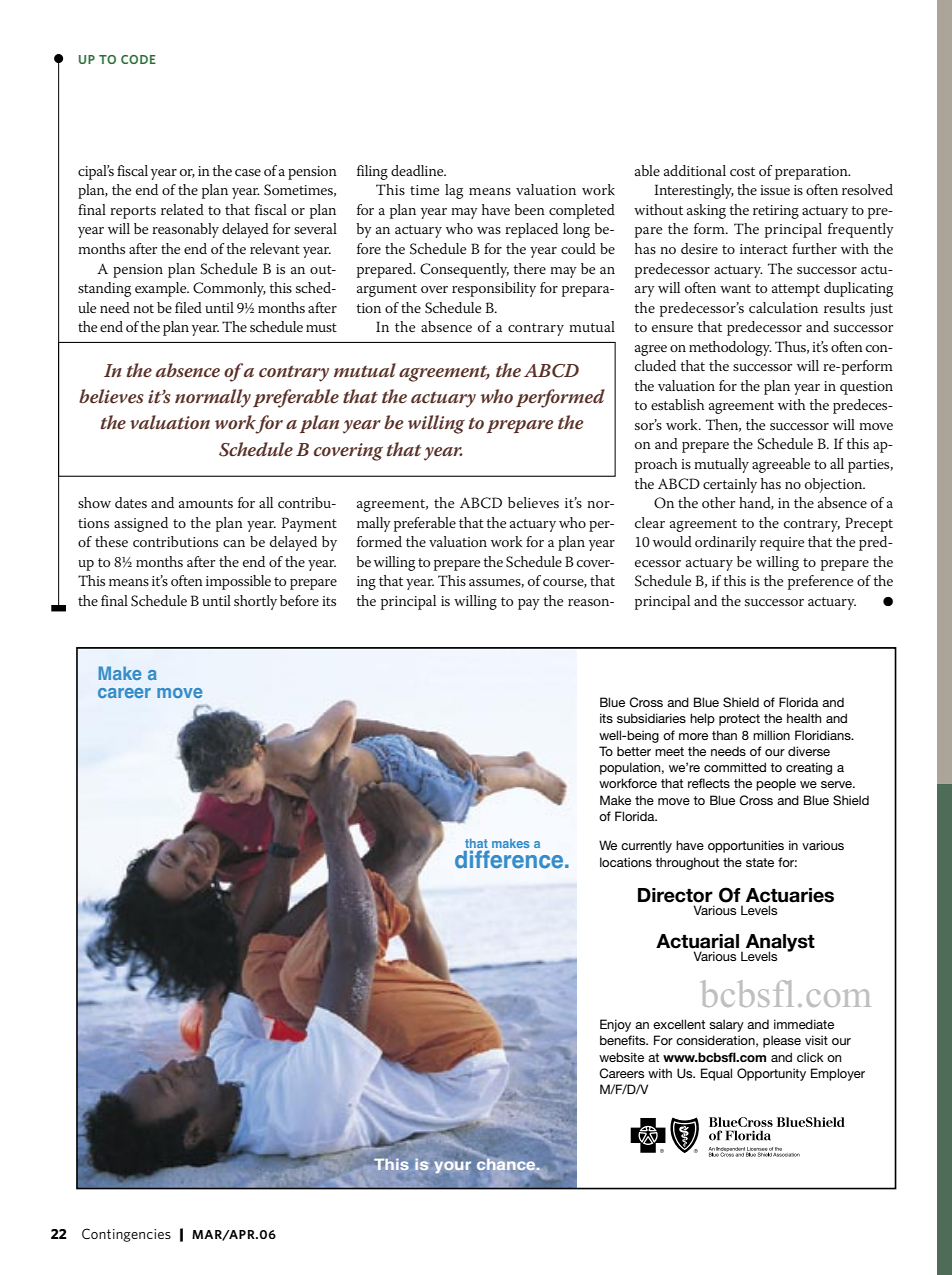 The width and height of the document is (952, 1275). Describe the element at coordinates (238, 582) in the document. I see `impossible` at that location.
